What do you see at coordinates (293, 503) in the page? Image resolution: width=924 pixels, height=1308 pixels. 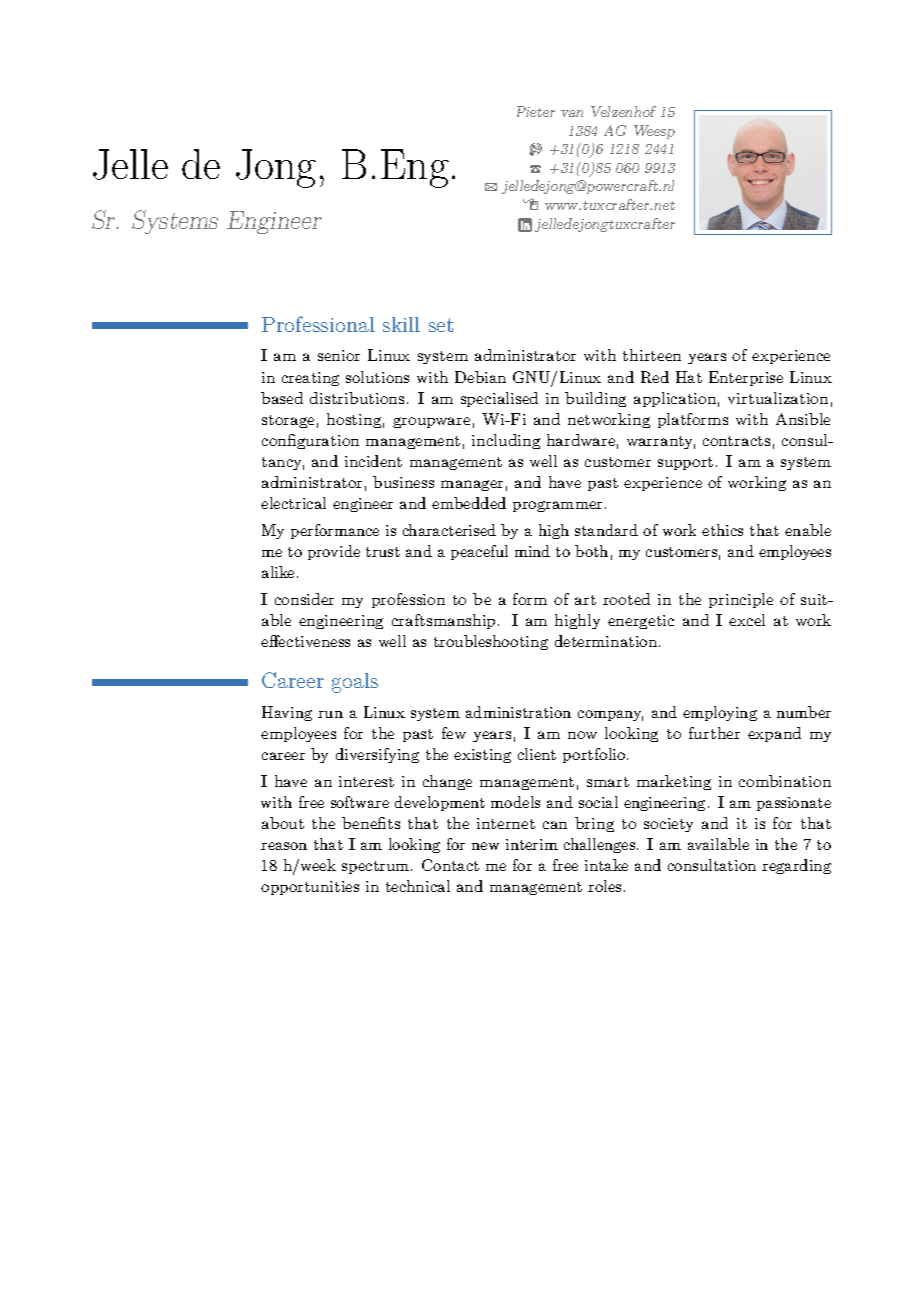 I see `electrical` at bounding box center [293, 503].
